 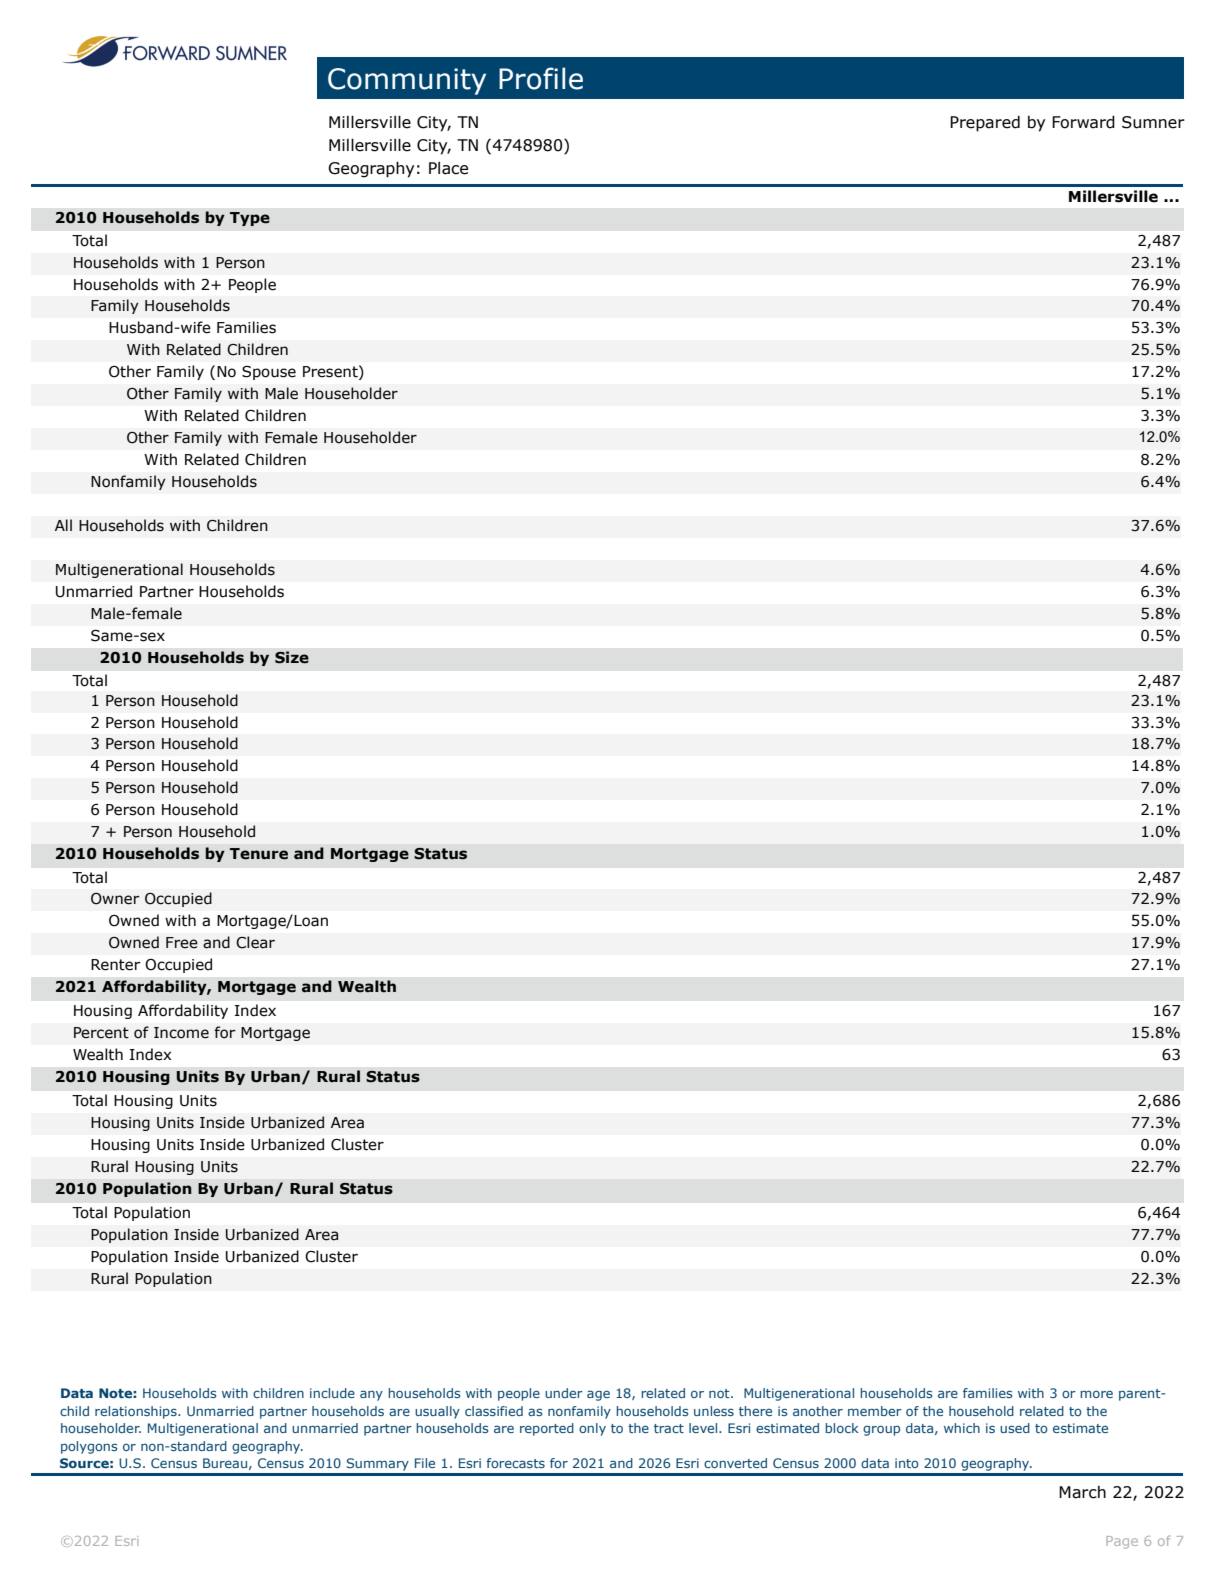 I want to click on Place, so click(x=448, y=168).
